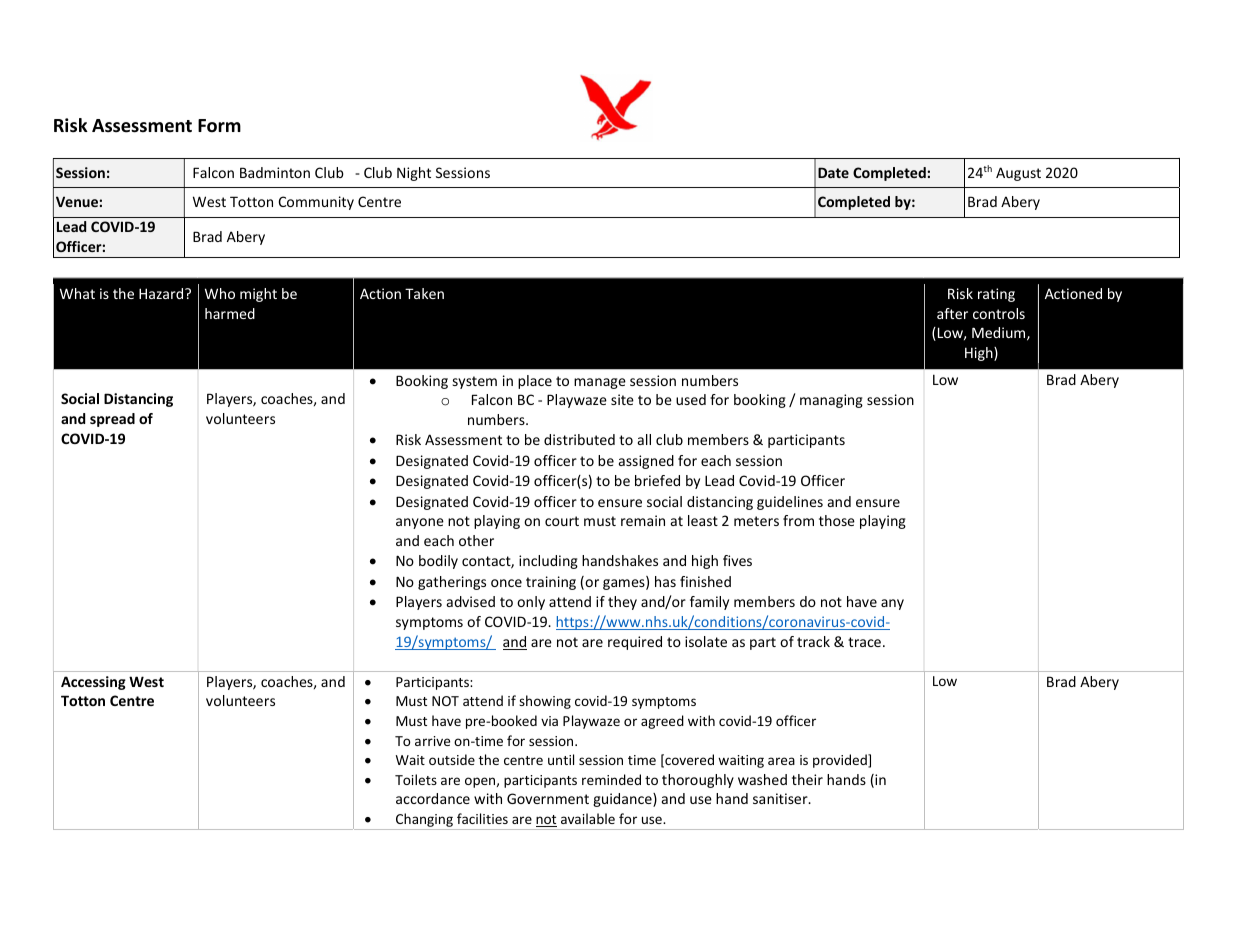 The width and height of the screenshot is (1233, 952). Describe the element at coordinates (635, 643) in the screenshot. I see `required` at that location.
